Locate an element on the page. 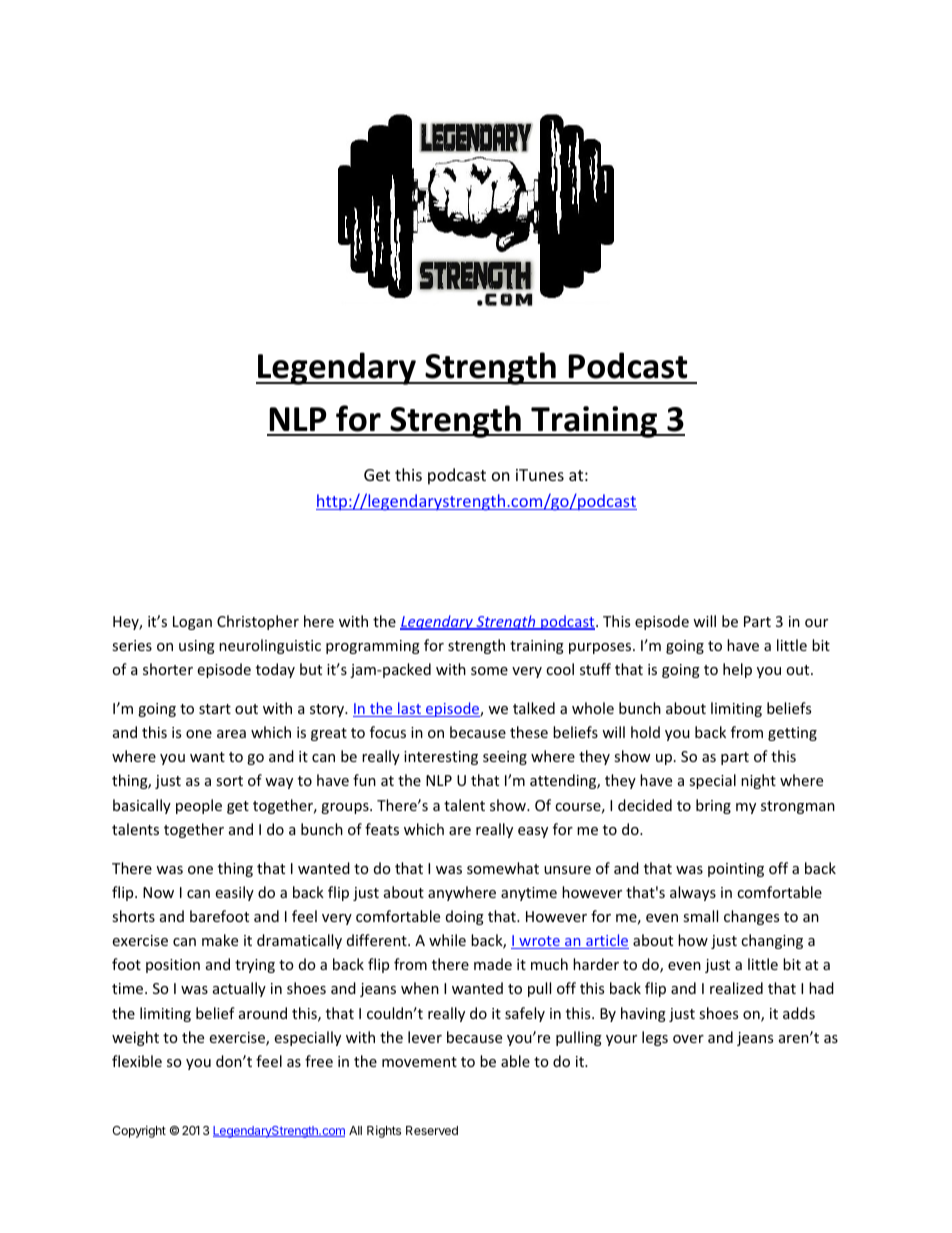  Copyright is located at coordinates (139, 1131).
